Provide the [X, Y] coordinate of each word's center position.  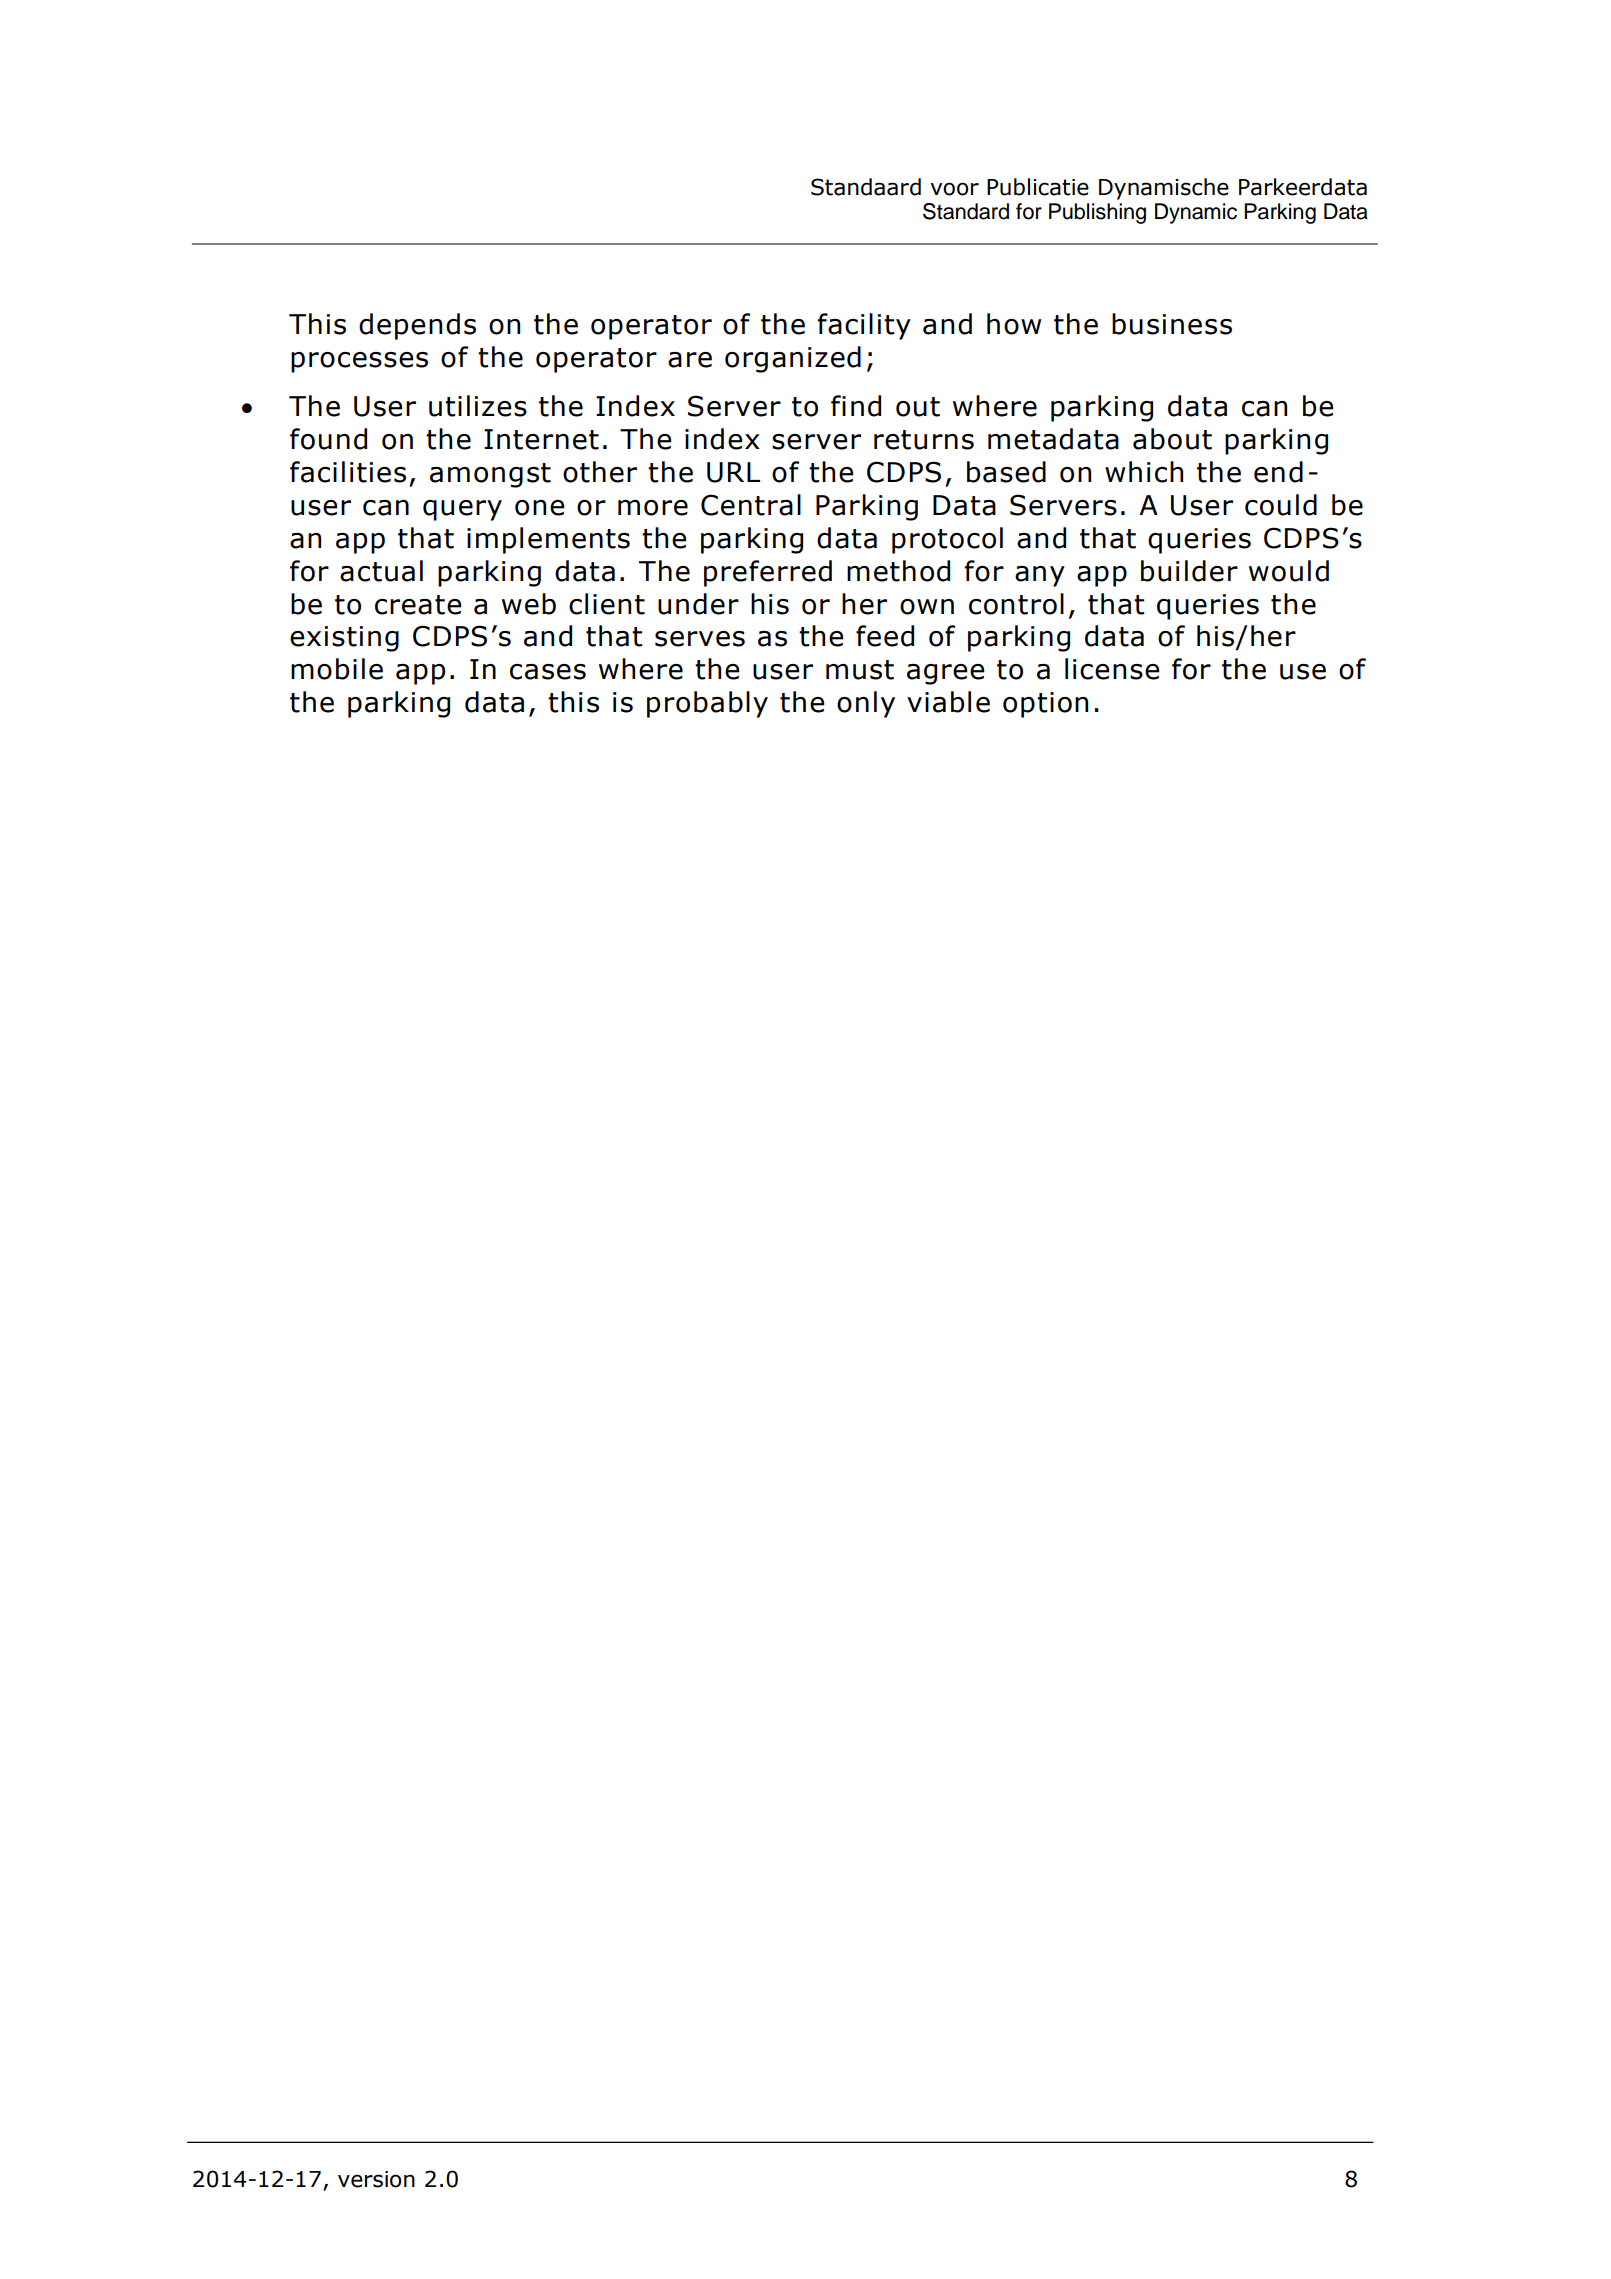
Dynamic [1196, 213]
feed [885, 636]
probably [707, 704]
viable [948, 702]
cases [548, 672]
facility [864, 326]
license [1112, 669]
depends [417, 326]
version [376, 2179]
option [1045, 705]
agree [945, 674]
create [418, 605]
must [860, 670]
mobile [337, 669]
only [866, 704]
